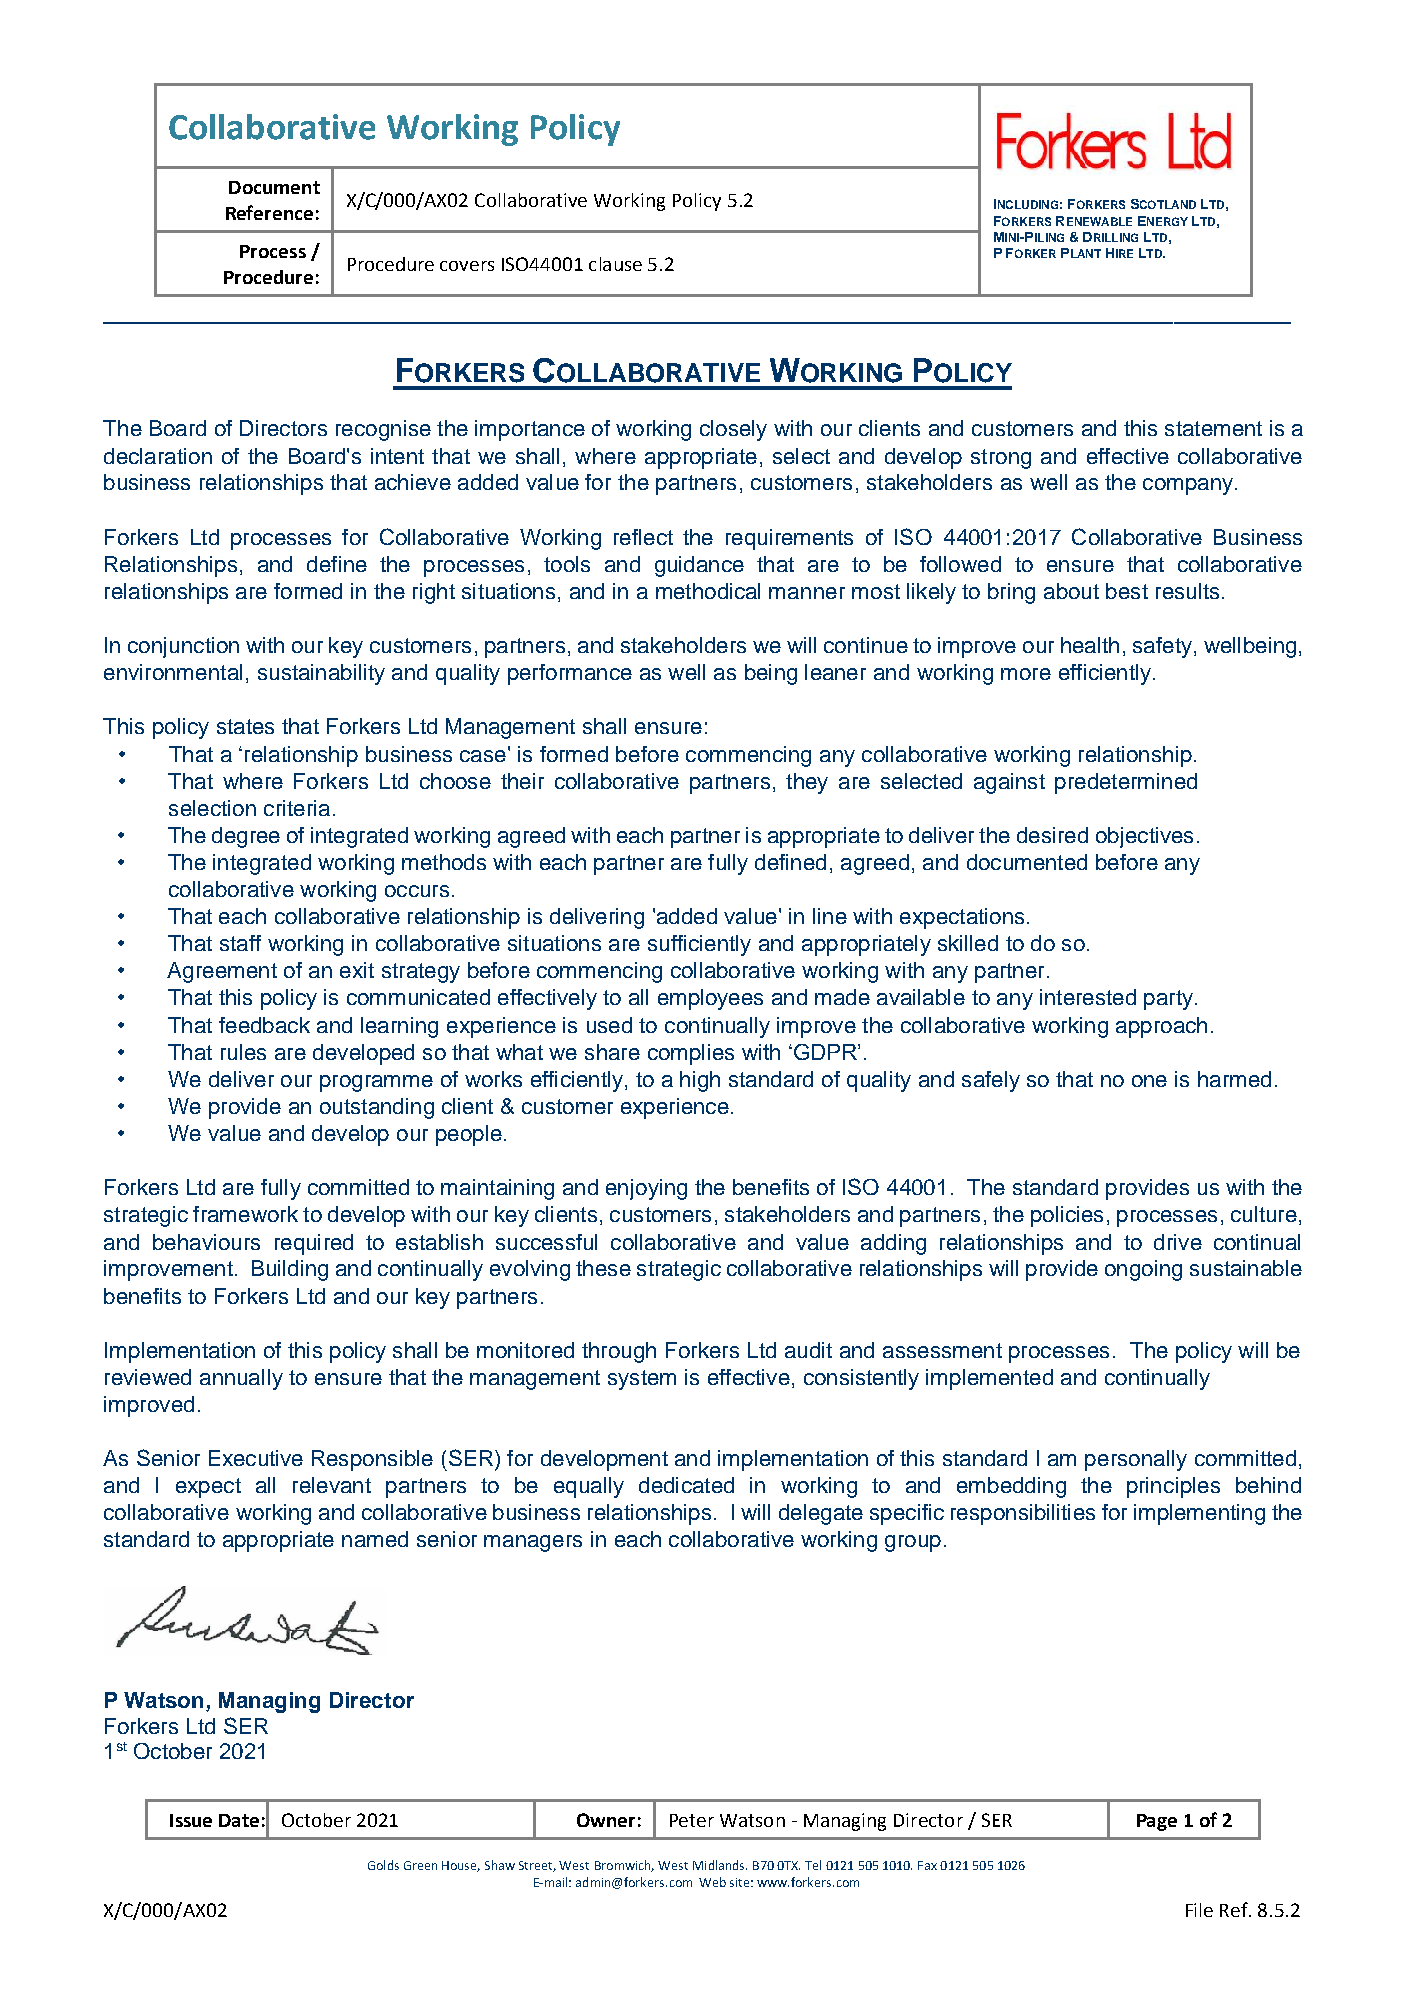  What do you see at coordinates (720, 1865) in the page?
I see `Midlands` at bounding box center [720, 1865].
